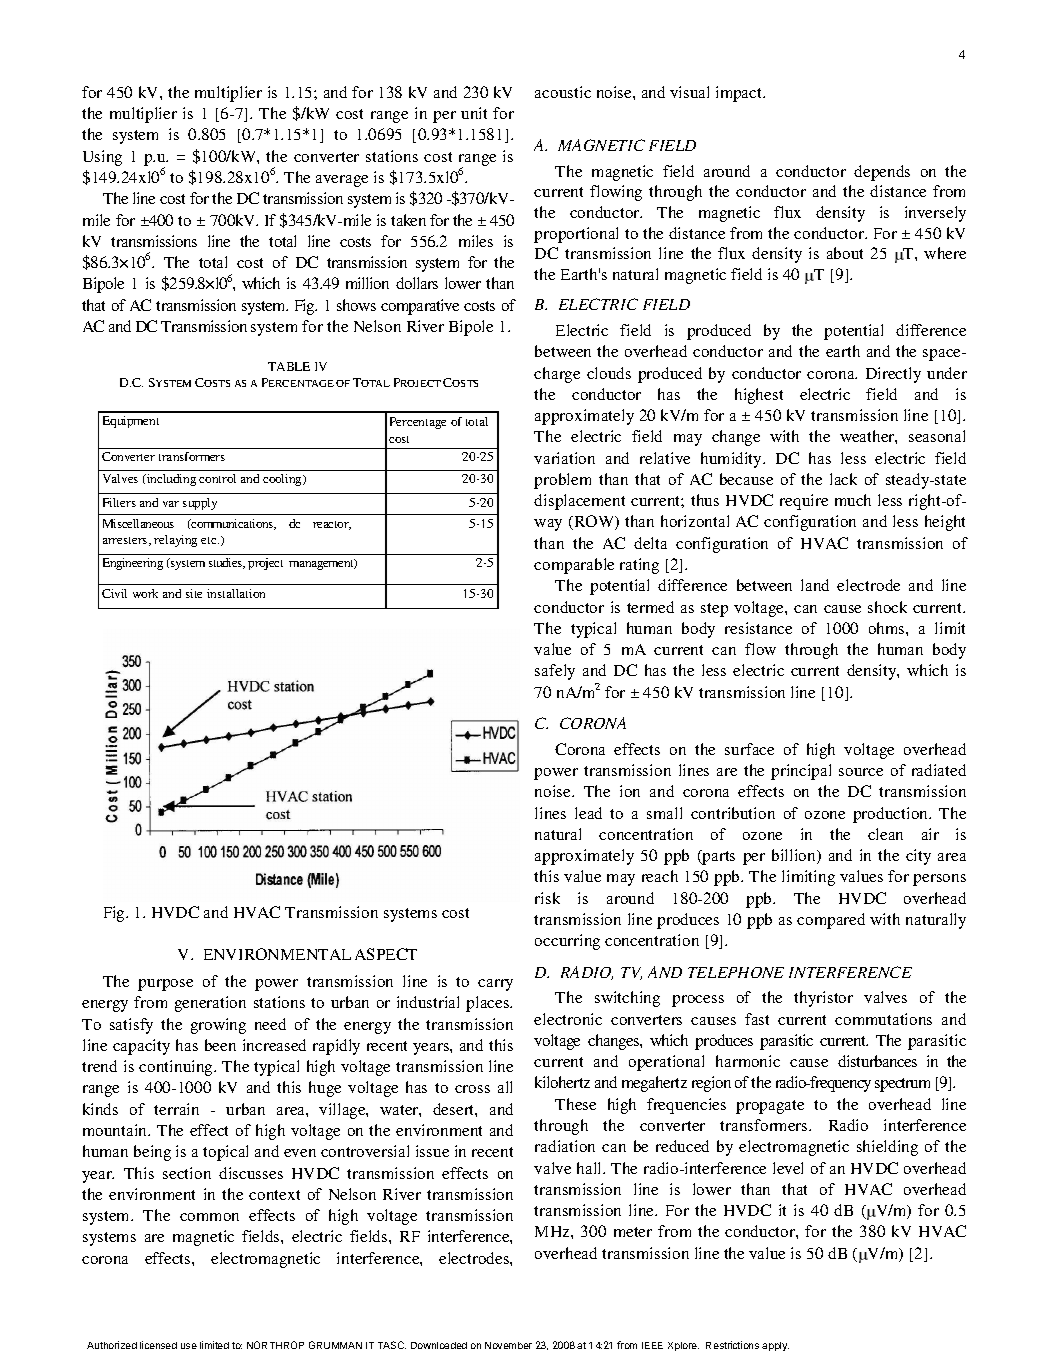  I want to click on supply, so click(200, 504).
